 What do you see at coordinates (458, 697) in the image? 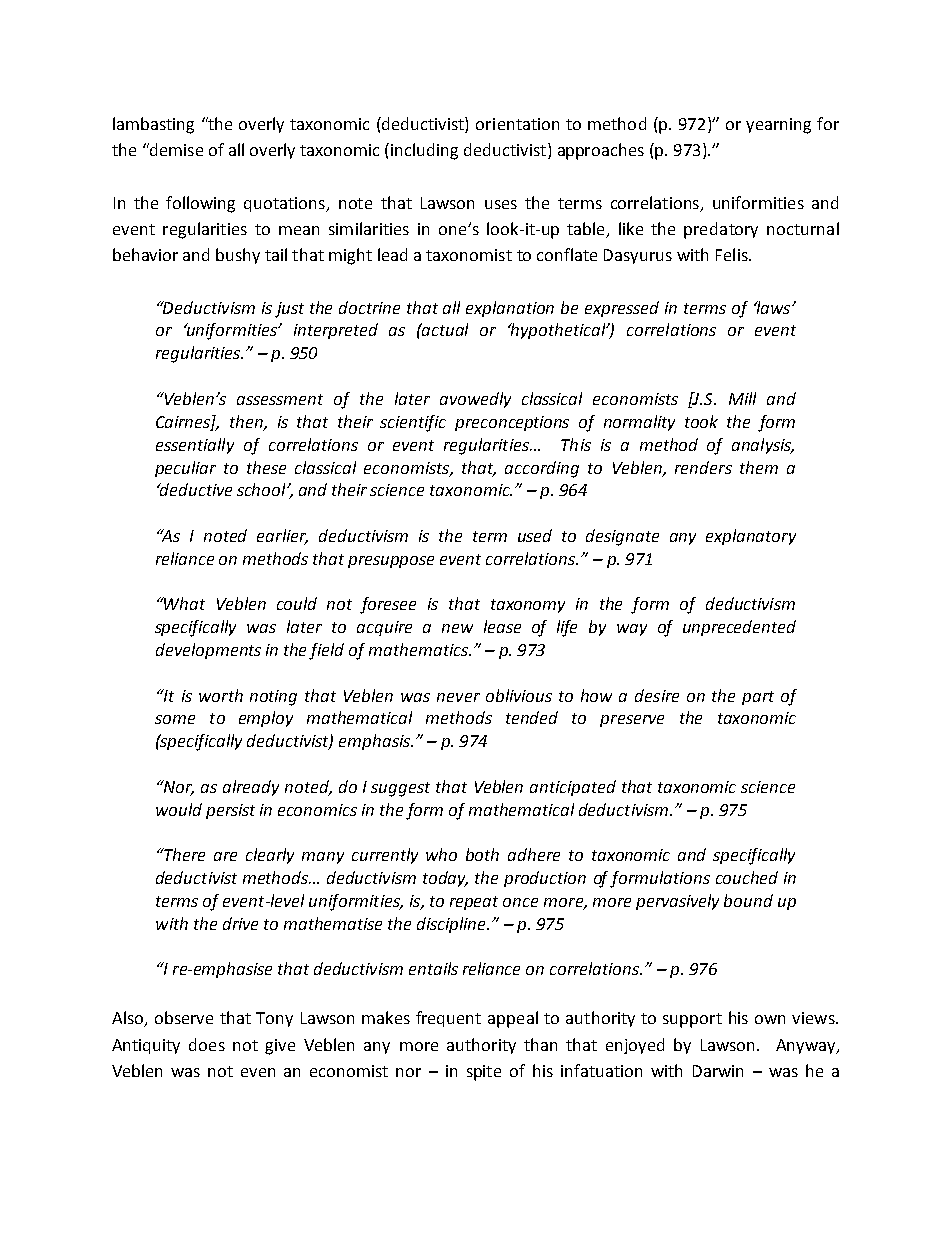
I see `never` at bounding box center [458, 697].
